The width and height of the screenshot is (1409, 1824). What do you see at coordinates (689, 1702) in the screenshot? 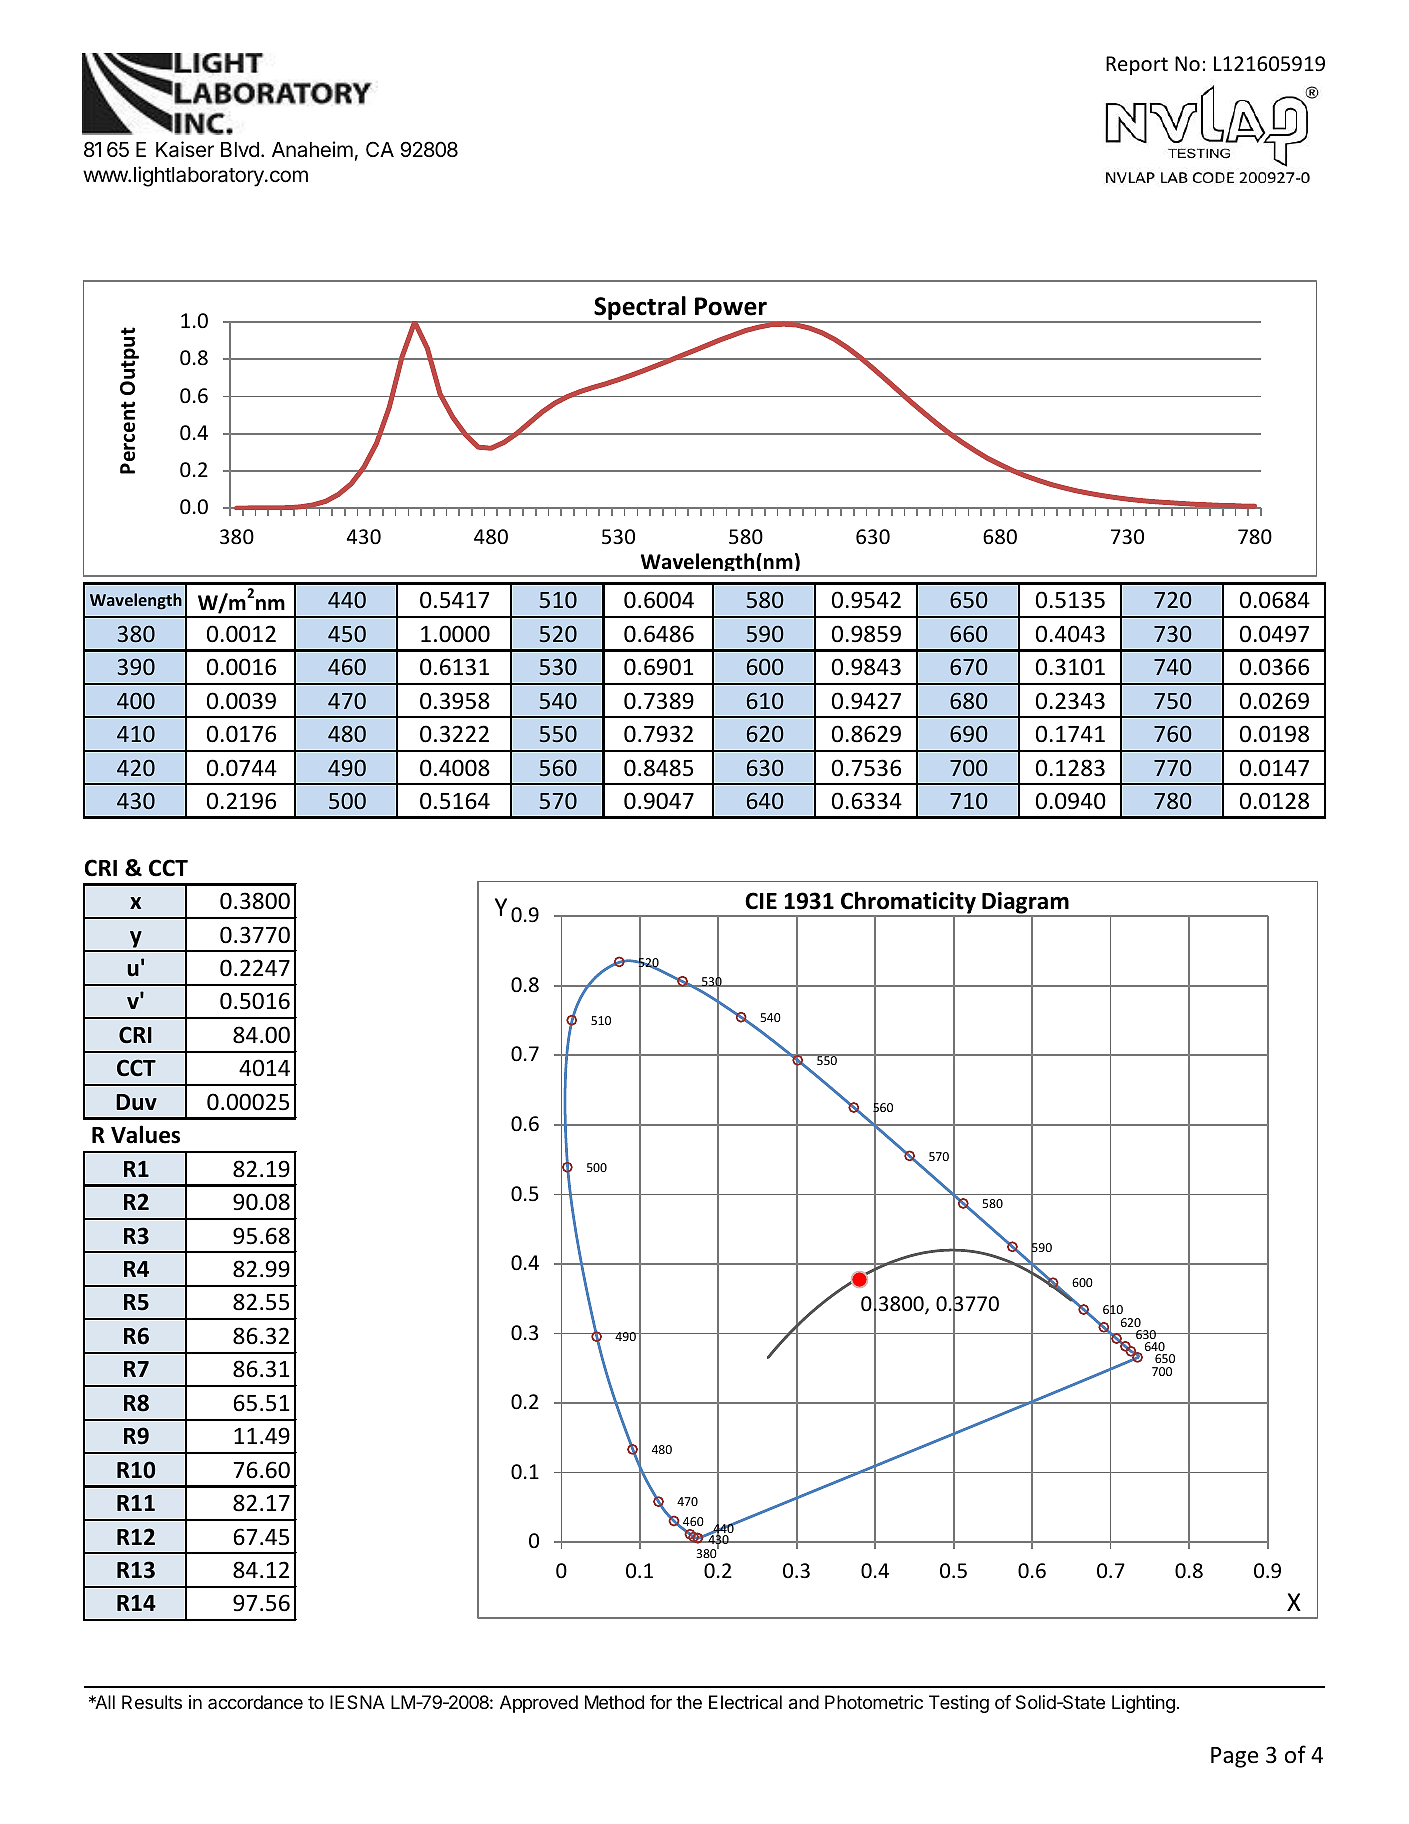
I see `the` at bounding box center [689, 1702].
